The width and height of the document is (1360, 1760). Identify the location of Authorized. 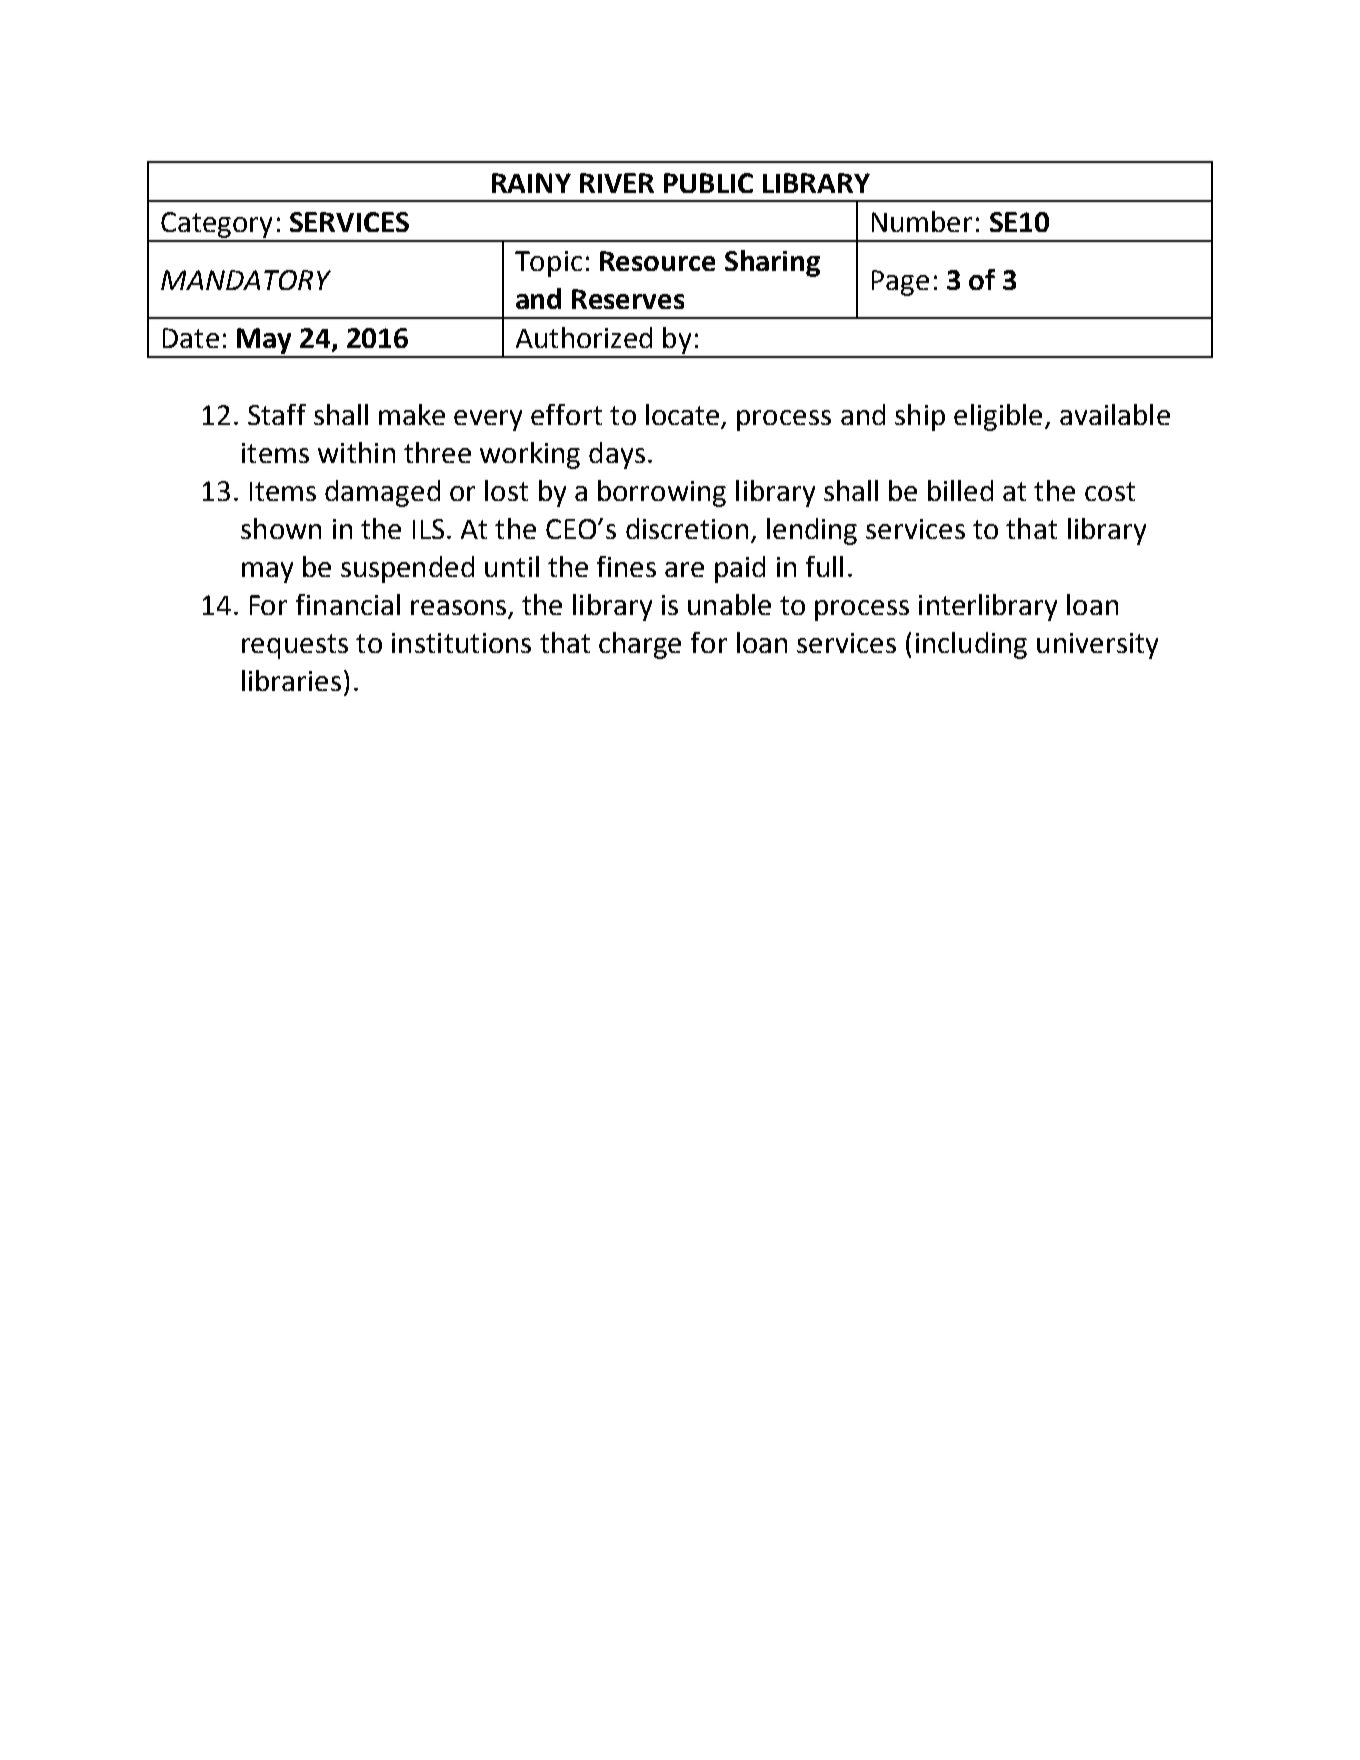
(584, 337).
